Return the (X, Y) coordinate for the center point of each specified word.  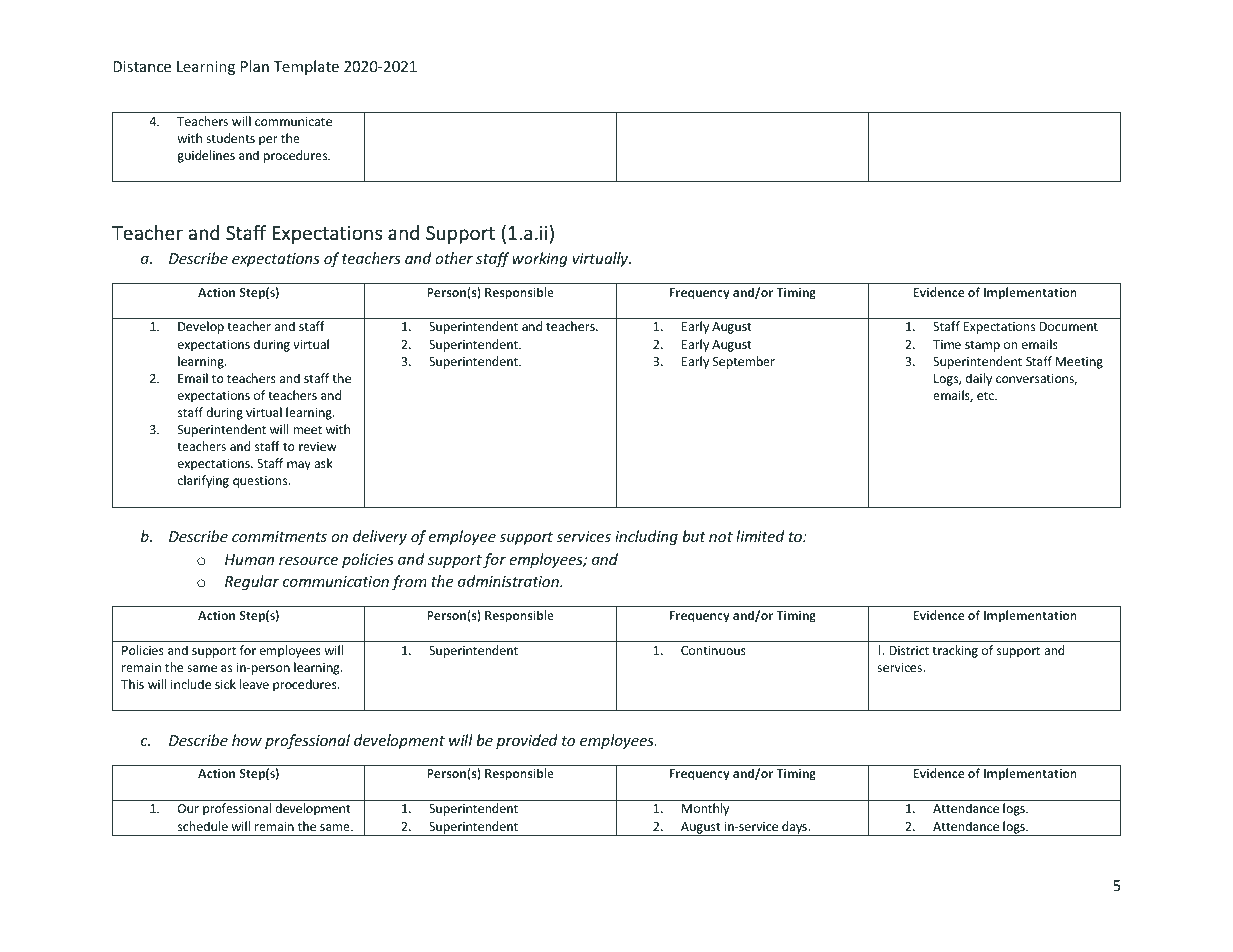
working (540, 259)
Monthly (705, 809)
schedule (203, 826)
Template (306, 67)
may (299, 466)
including (646, 537)
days (794, 828)
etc (986, 395)
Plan (255, 66)
